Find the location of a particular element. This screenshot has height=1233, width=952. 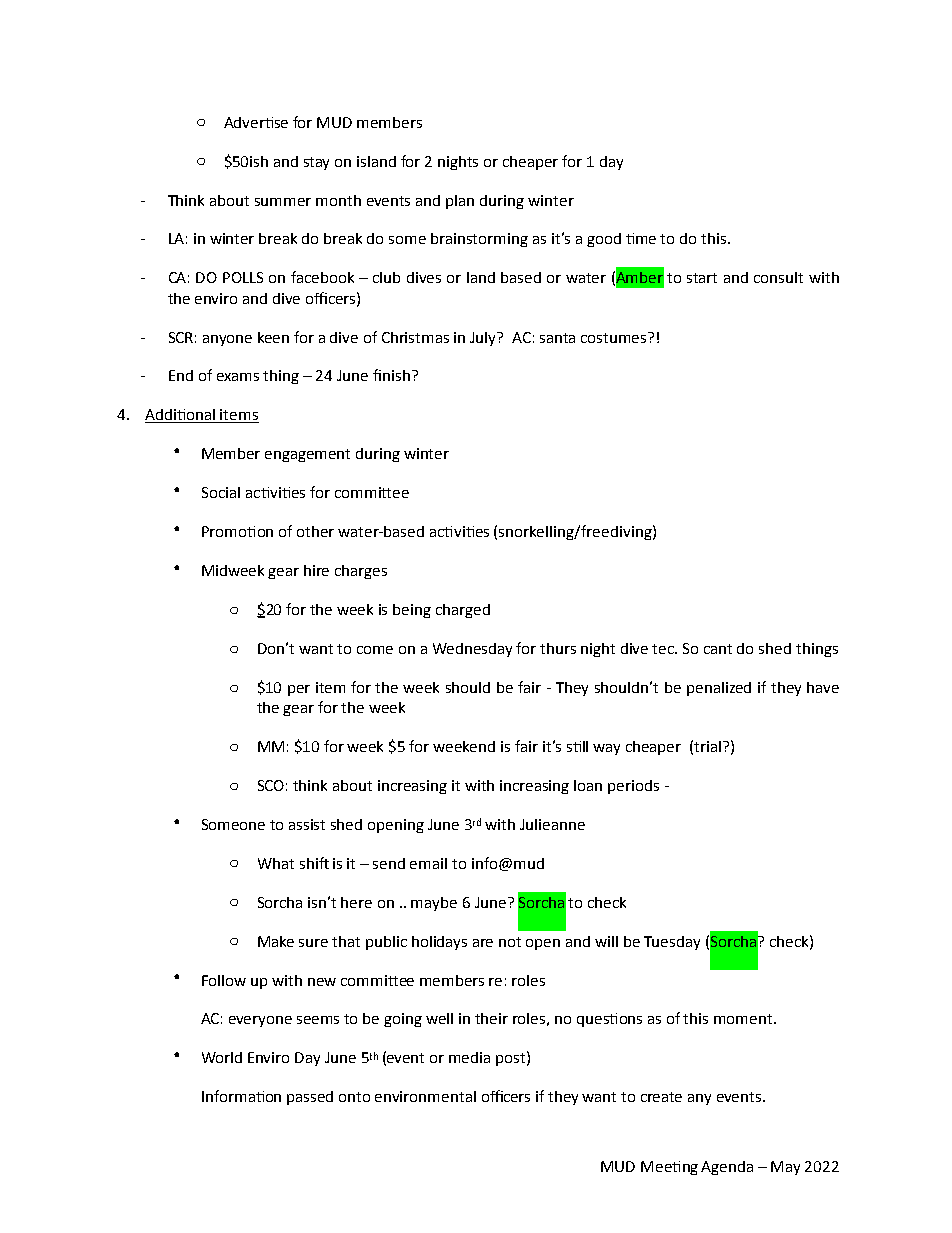

come is located at coordinates (375, 650).
